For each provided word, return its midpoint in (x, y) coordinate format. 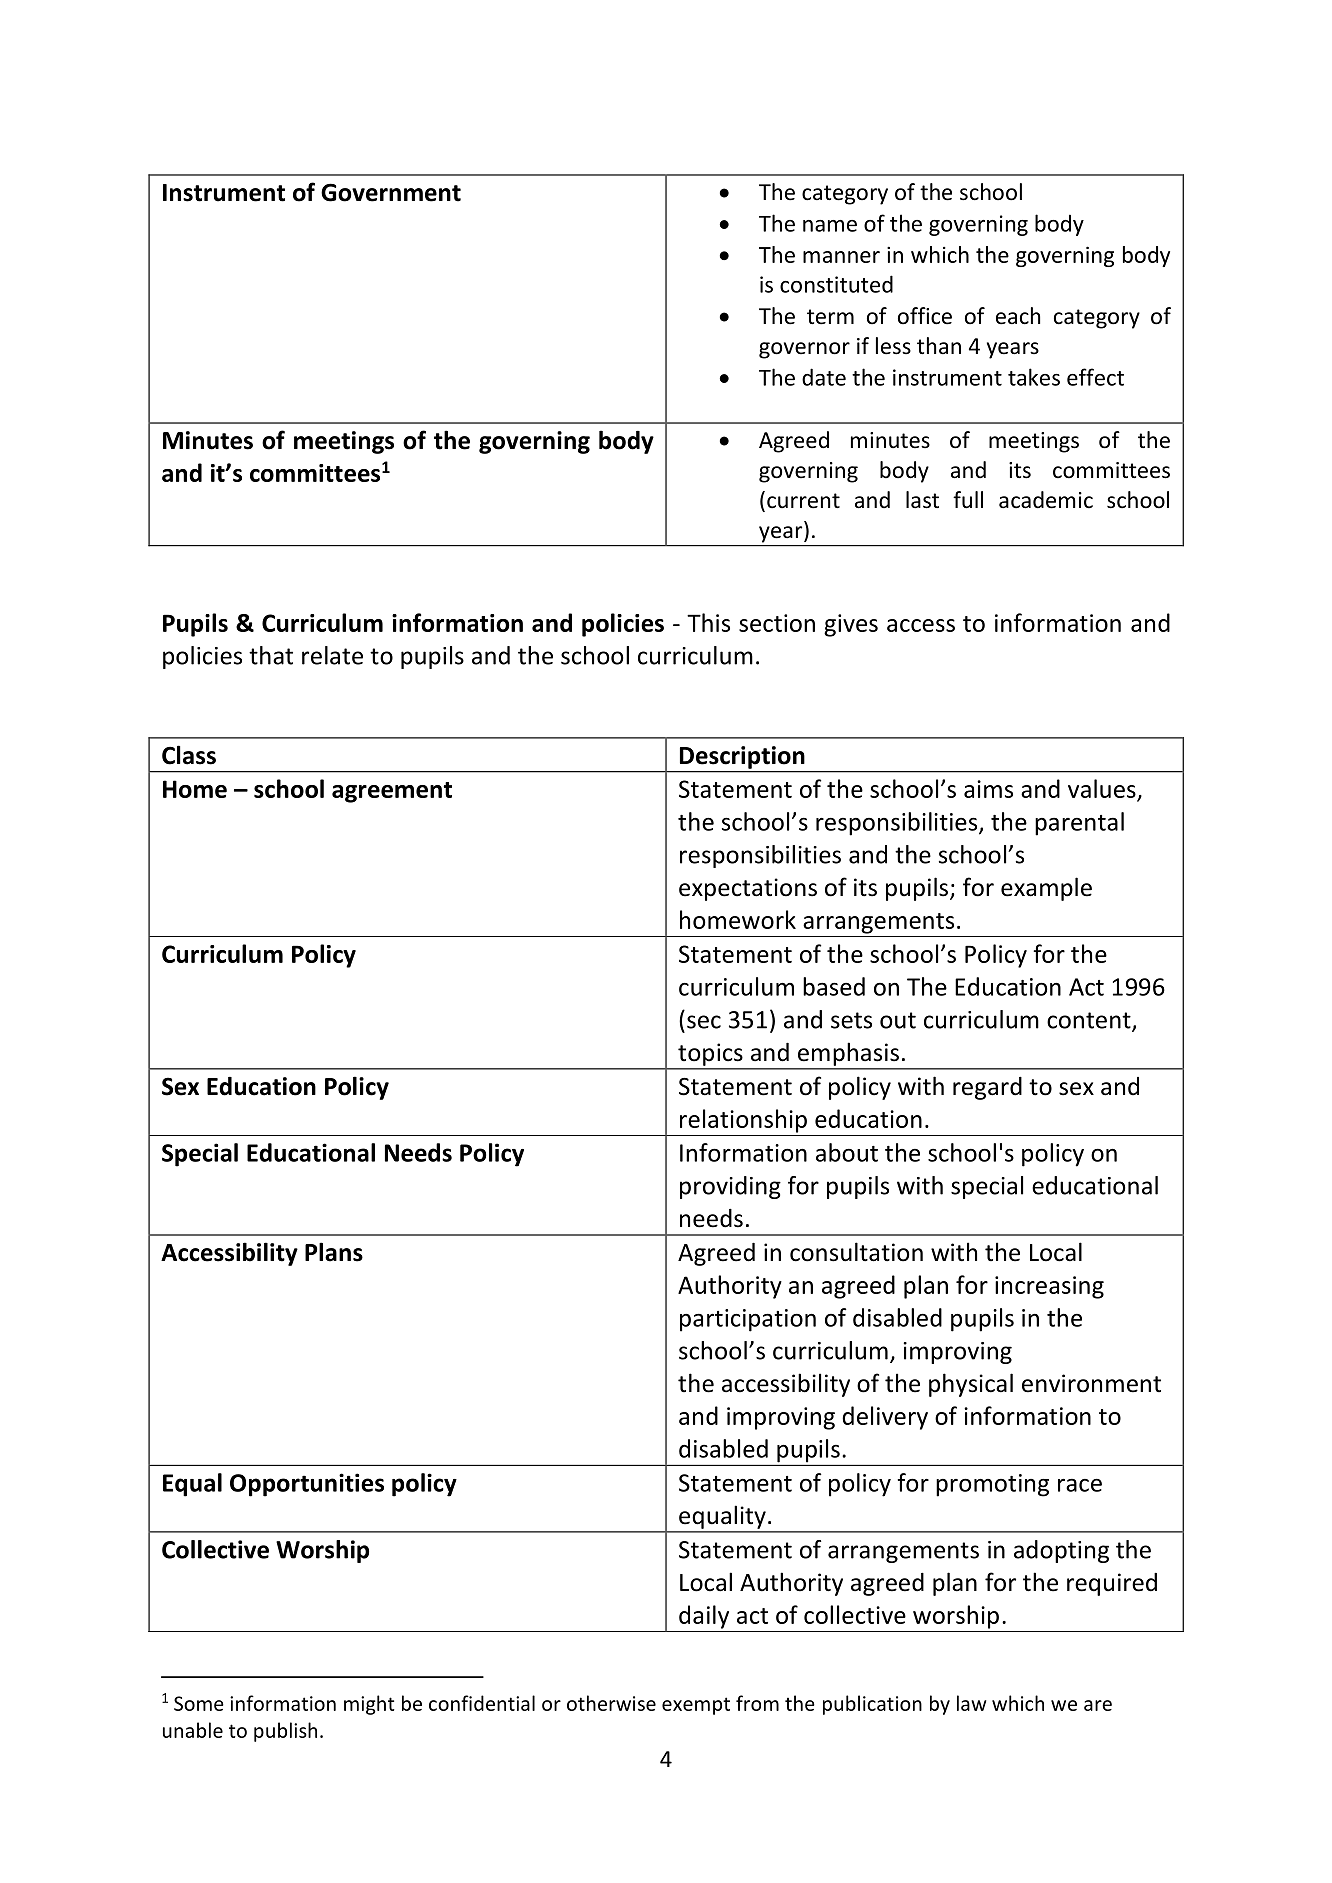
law (971, 1703)
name (830, 226)
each (1018, 316)
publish (285, 1732)
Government (391, 192)
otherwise (611, 1703)
